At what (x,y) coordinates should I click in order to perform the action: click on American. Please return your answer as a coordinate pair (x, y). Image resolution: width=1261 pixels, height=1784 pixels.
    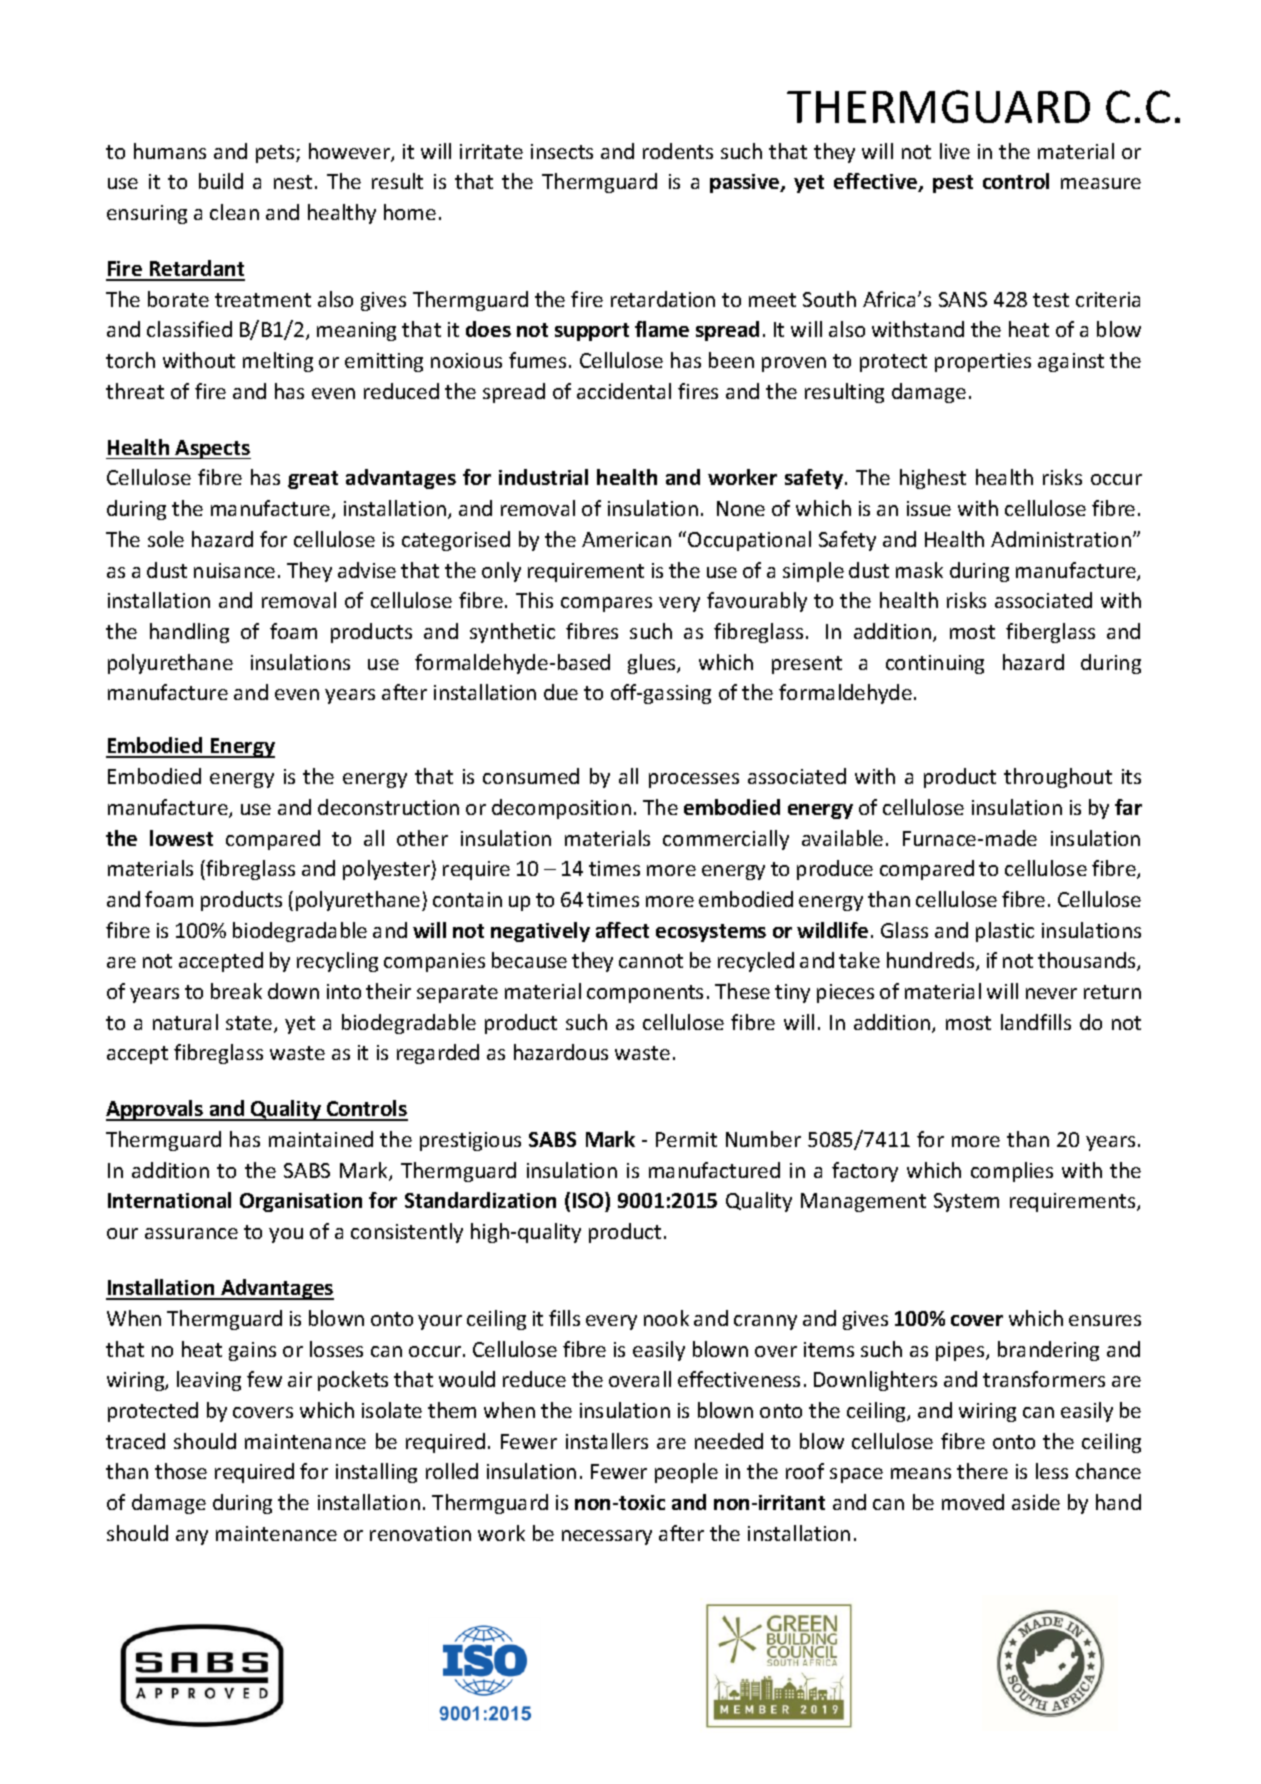
    Looking at the image, I should click on (626, 539).
